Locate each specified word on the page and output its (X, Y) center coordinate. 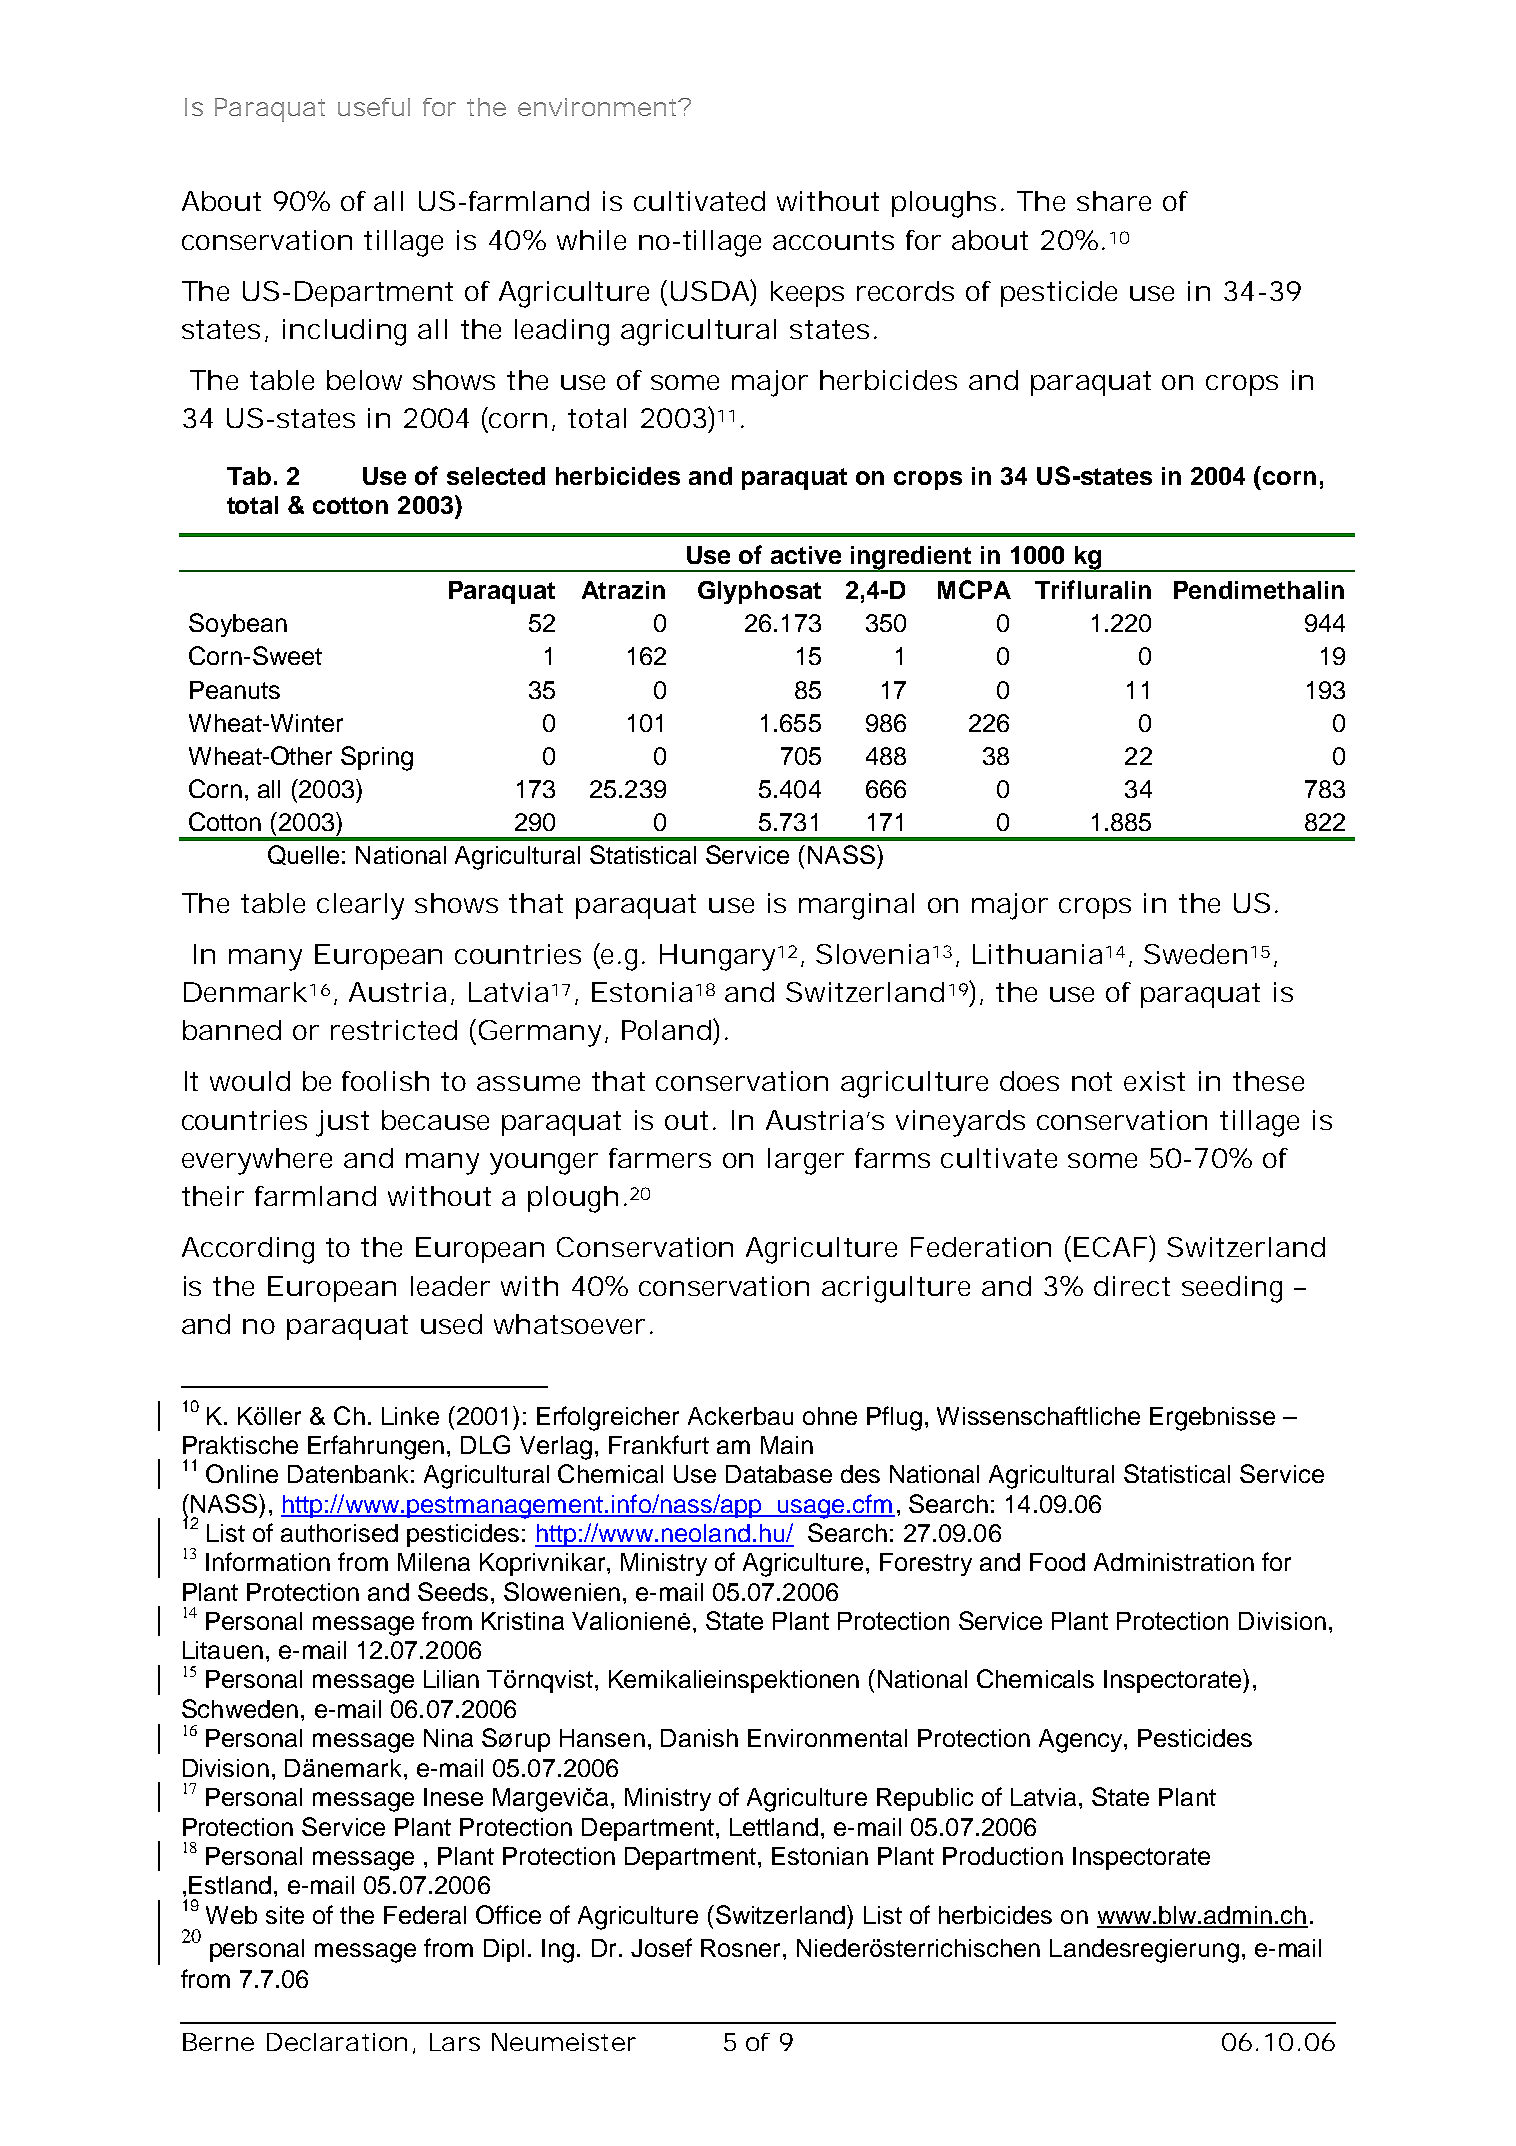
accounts (833, 240)
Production (1003, 1856)
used (451, 1324)
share (1114, 201)
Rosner (740, 1948)
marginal (856, 906)
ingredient (911, 559)
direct (1132, 1286)
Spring (377, 758)
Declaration (337, 2042)
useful (374, 107)
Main (787, 1445)
